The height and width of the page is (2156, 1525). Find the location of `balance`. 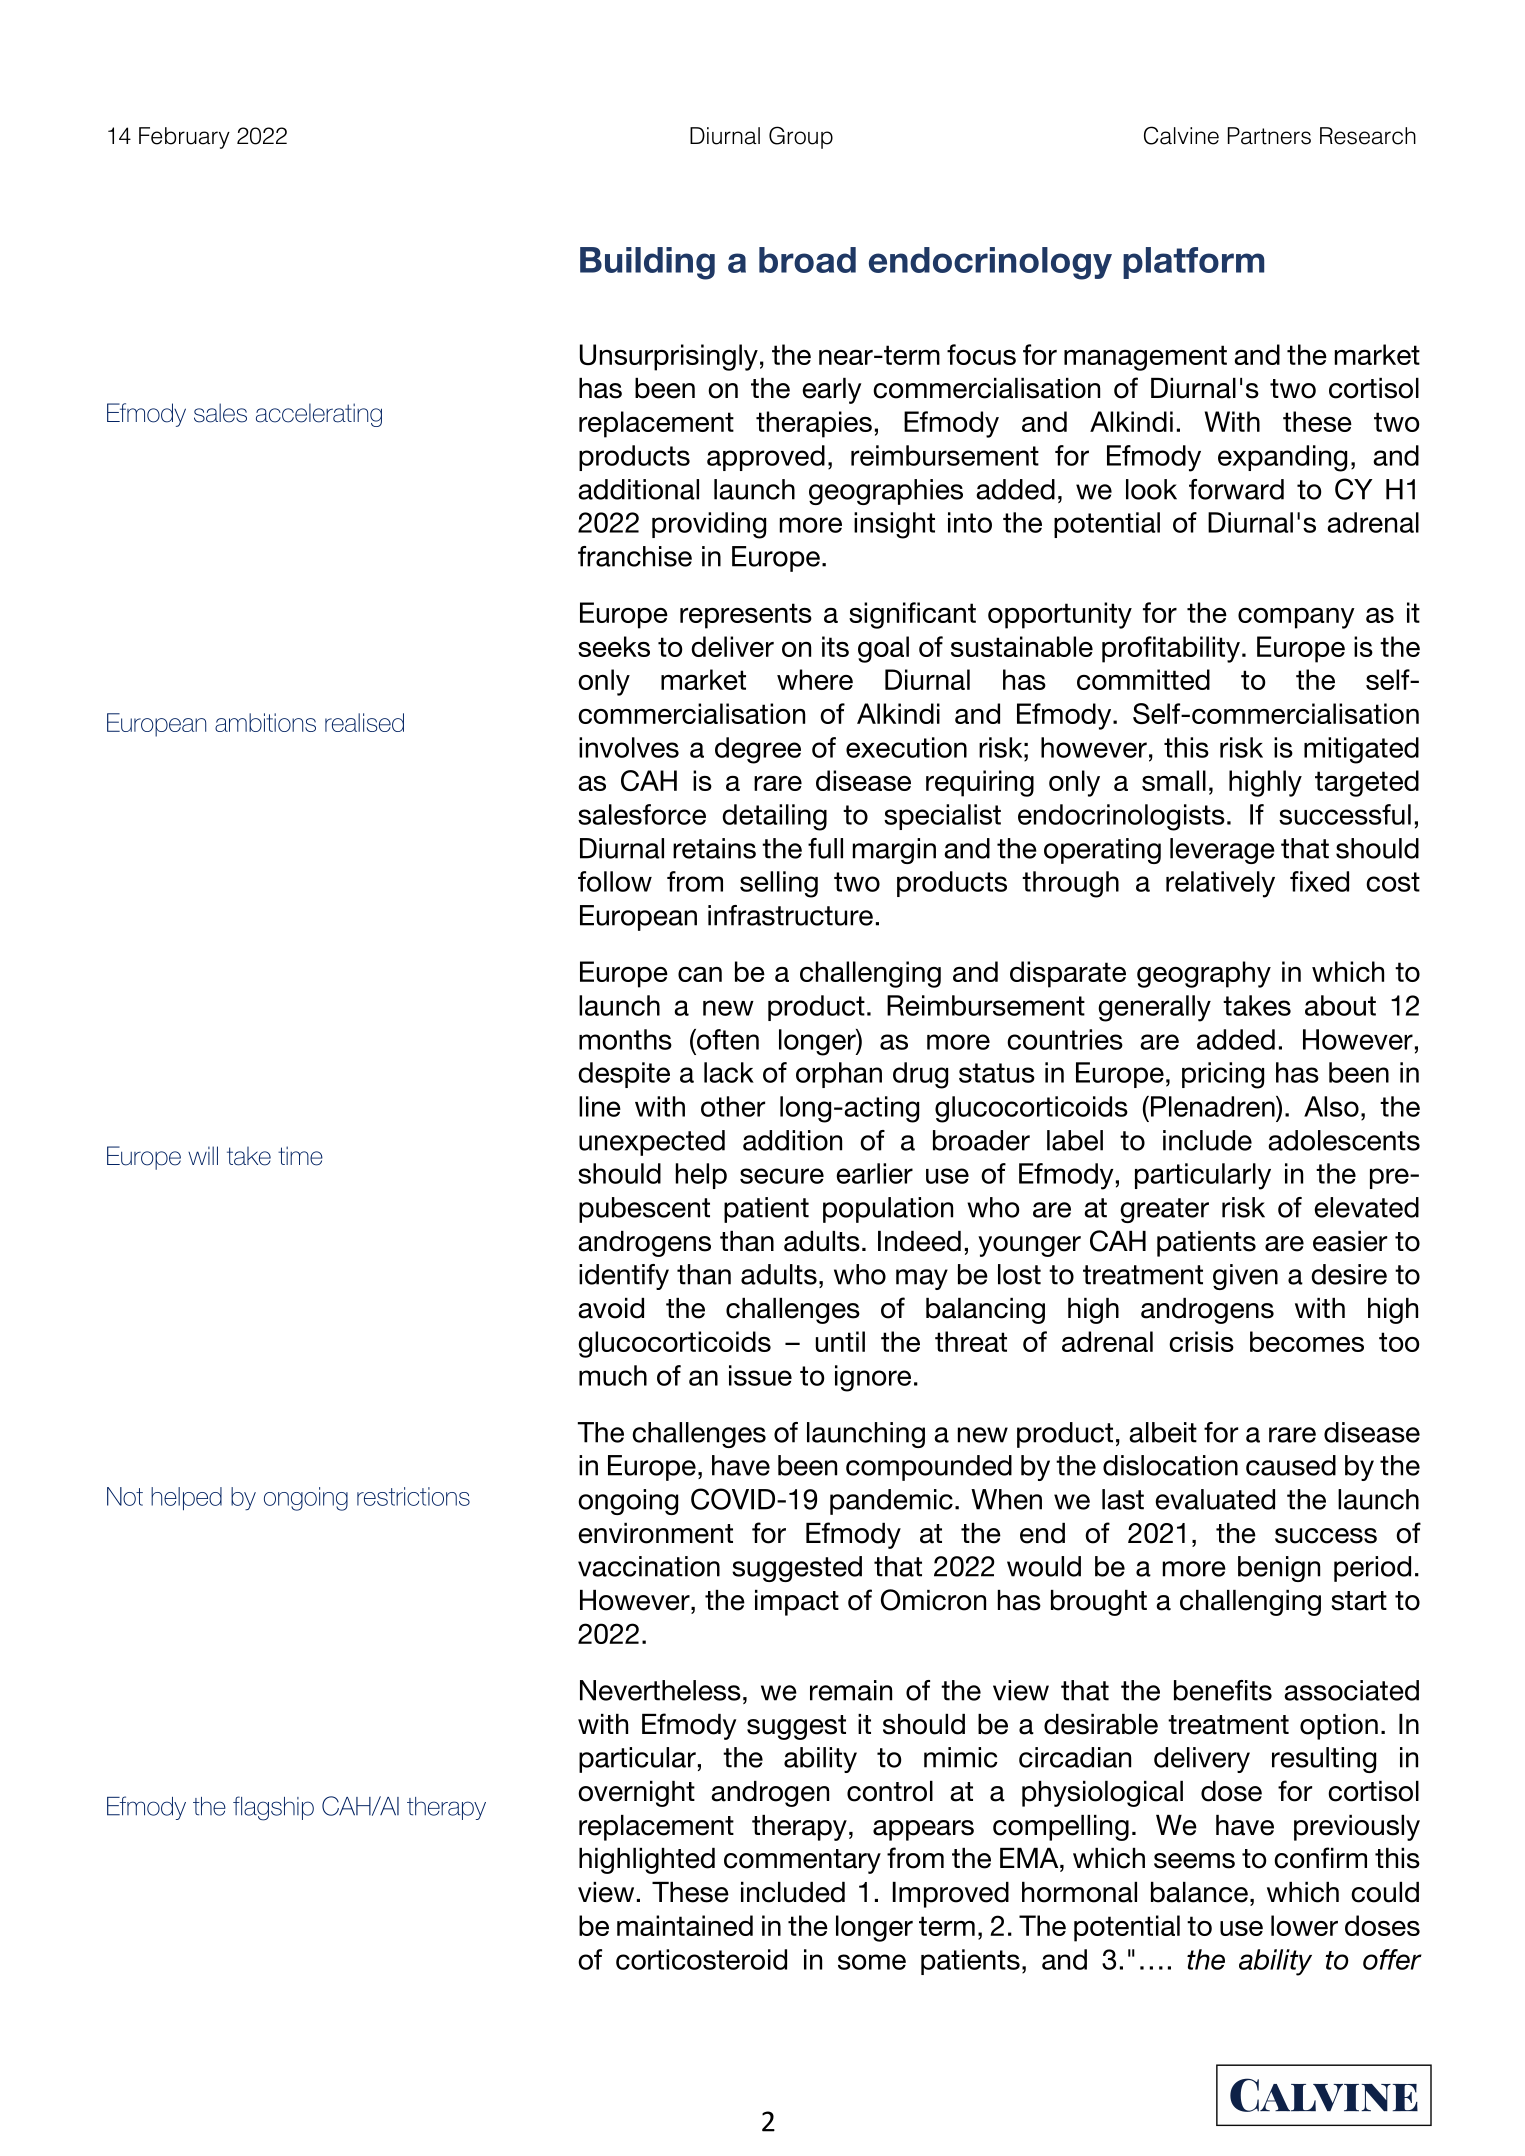

balance is located at coordinates (1199, 1892).
